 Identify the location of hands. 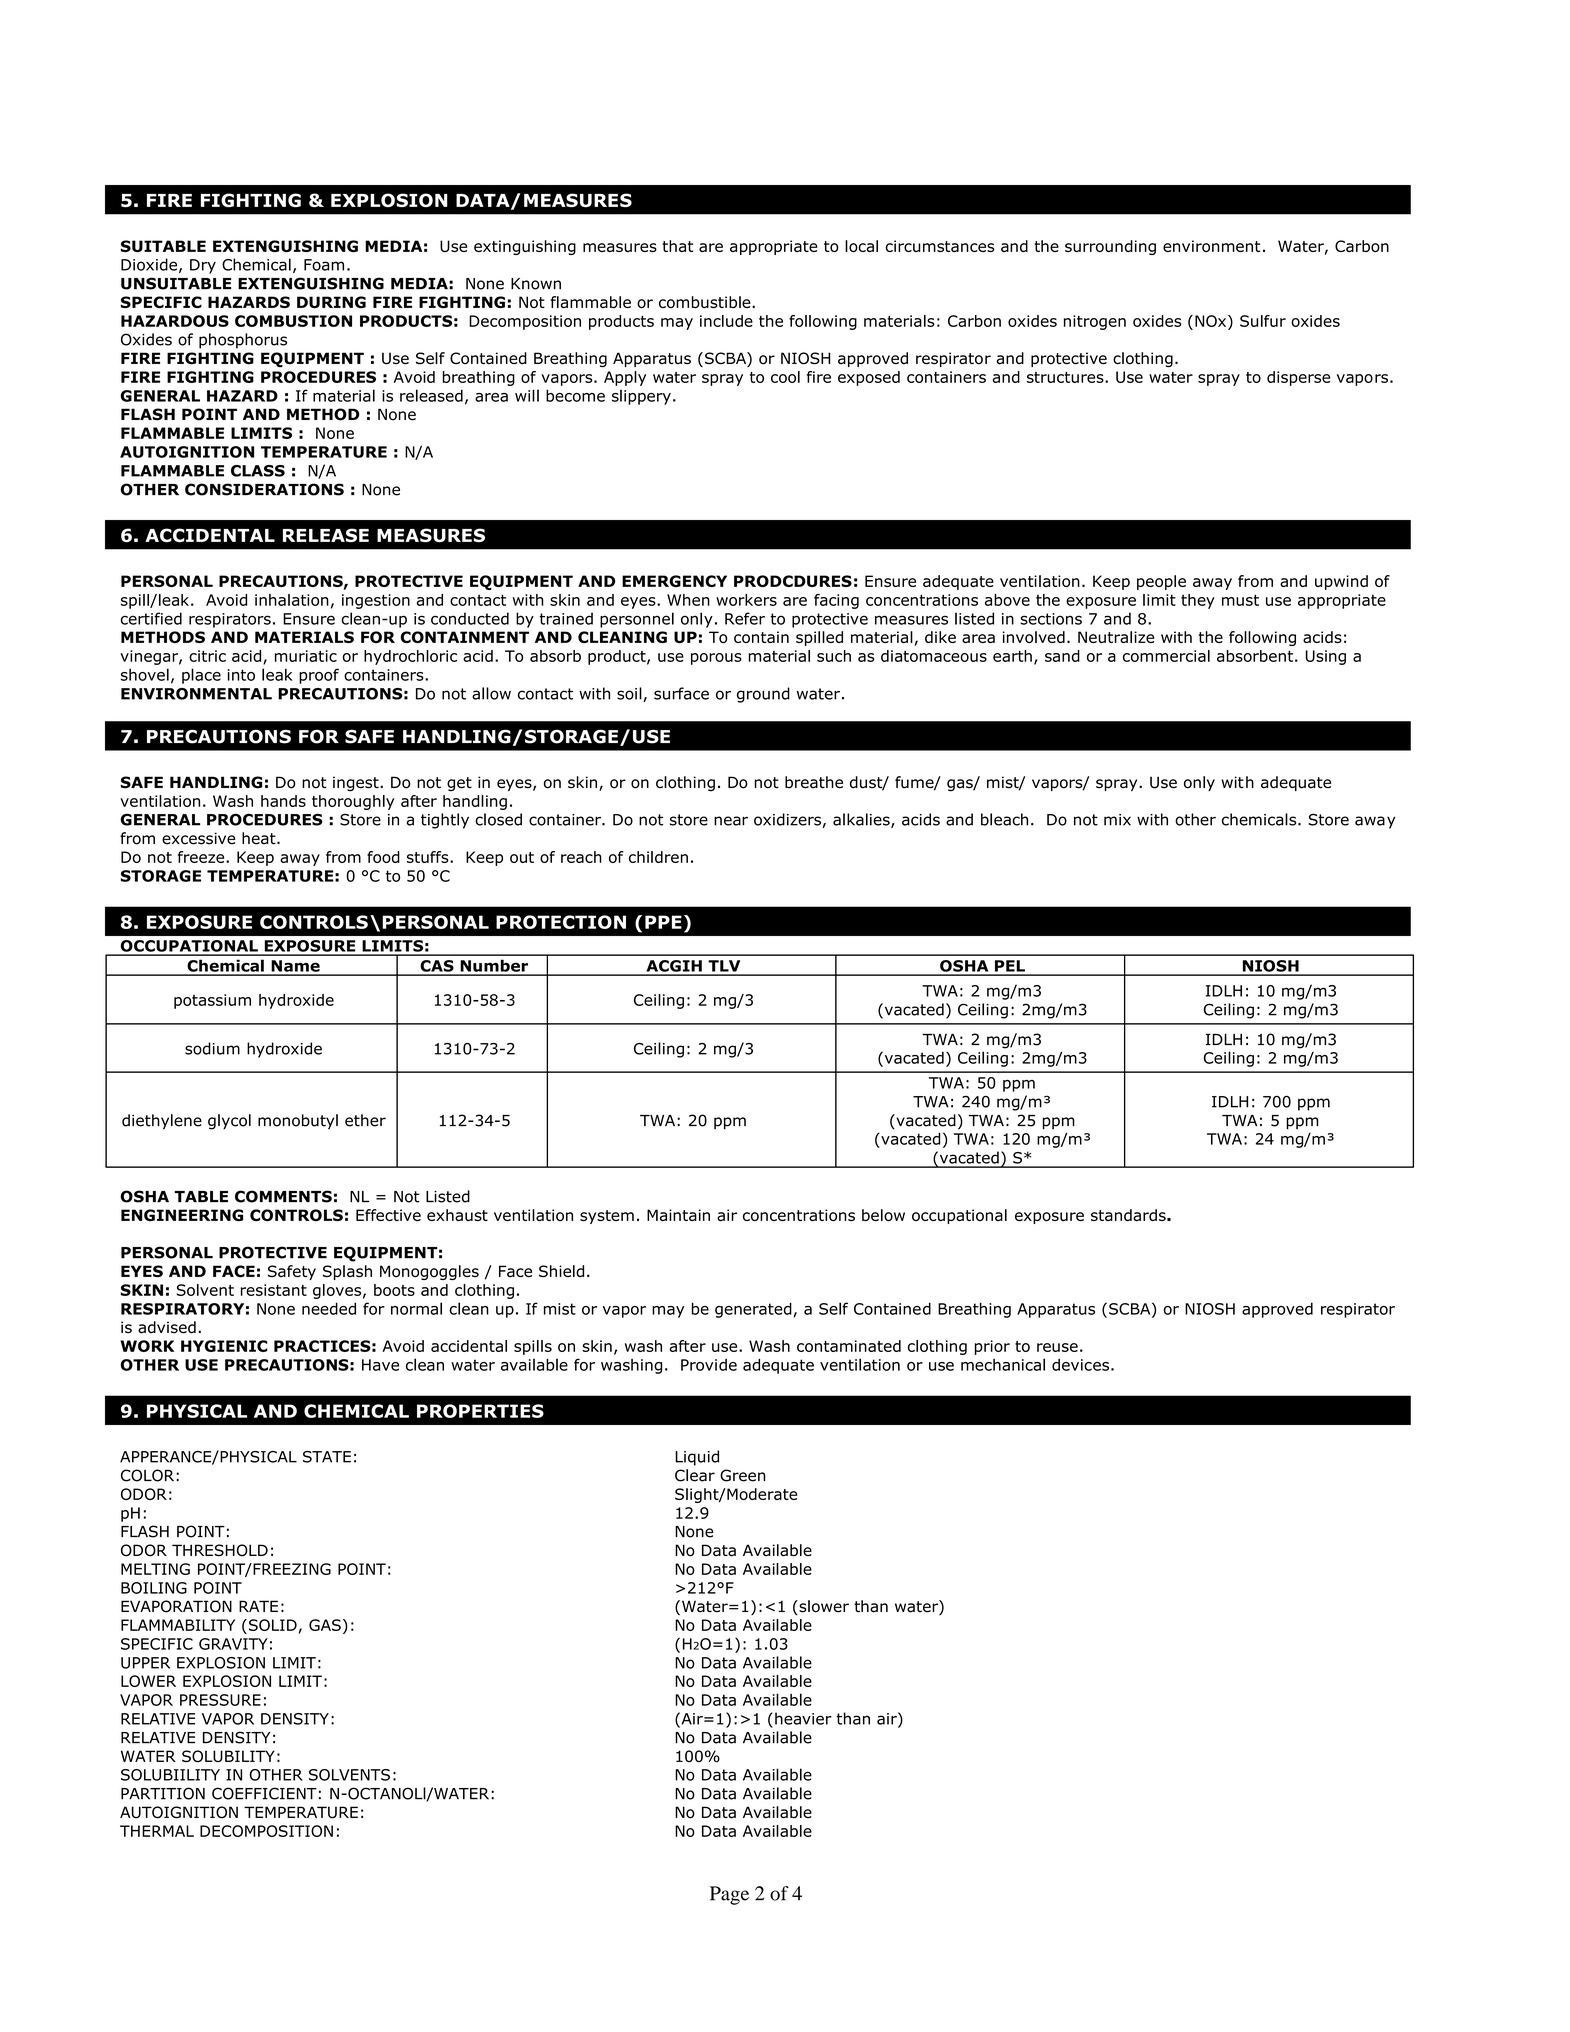
(283, 801).
